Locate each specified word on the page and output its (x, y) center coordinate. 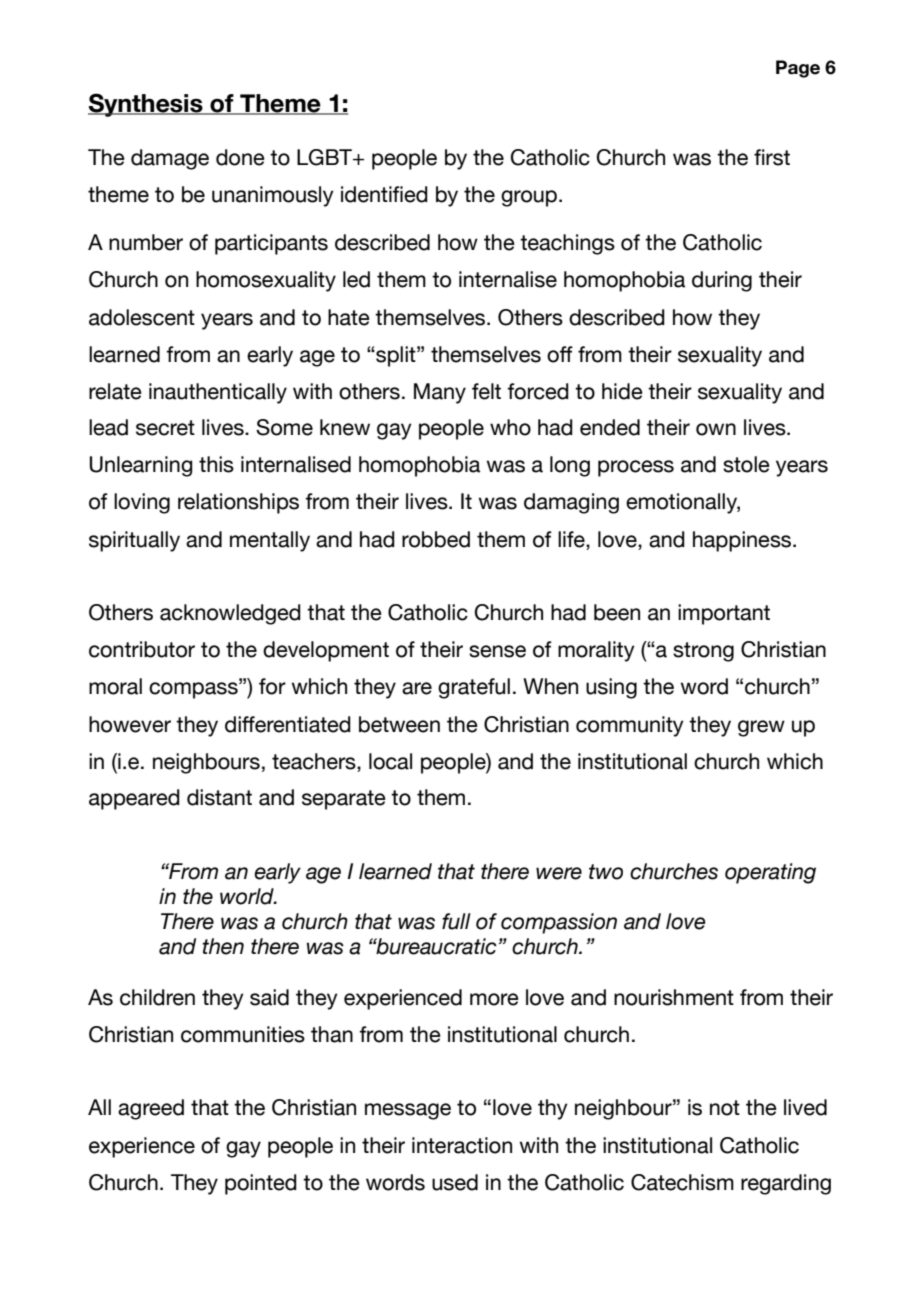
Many (440, 393)
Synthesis (146, 105)
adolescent (142, 317)
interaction (462, 1145)
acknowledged (230, 614)
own (716, 429)
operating (770, 873)
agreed (151, 1109)
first (772, 157)
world (248, 896)
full (456, 921)
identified (384, 194)
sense (497, 651)
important (724, 614)
